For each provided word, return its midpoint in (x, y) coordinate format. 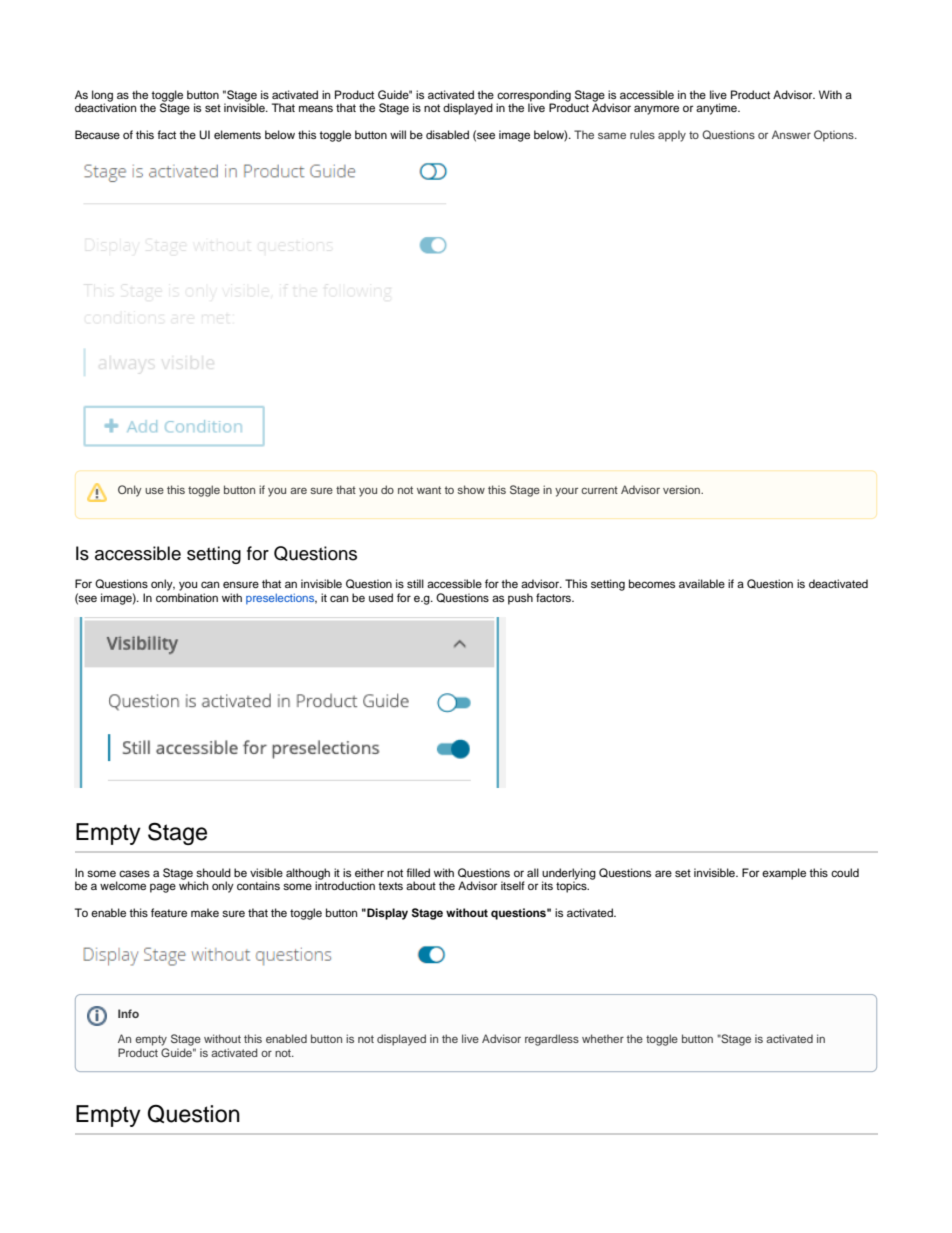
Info (128, 1013)
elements (237, 134)
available (702, 583)
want (429, 490)
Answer (791, 134)
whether (603, 1038)
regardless (552, 1040)
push (520, 599)
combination (187, 597)
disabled (447, 134)
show (471, 489)
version (683, 489)
